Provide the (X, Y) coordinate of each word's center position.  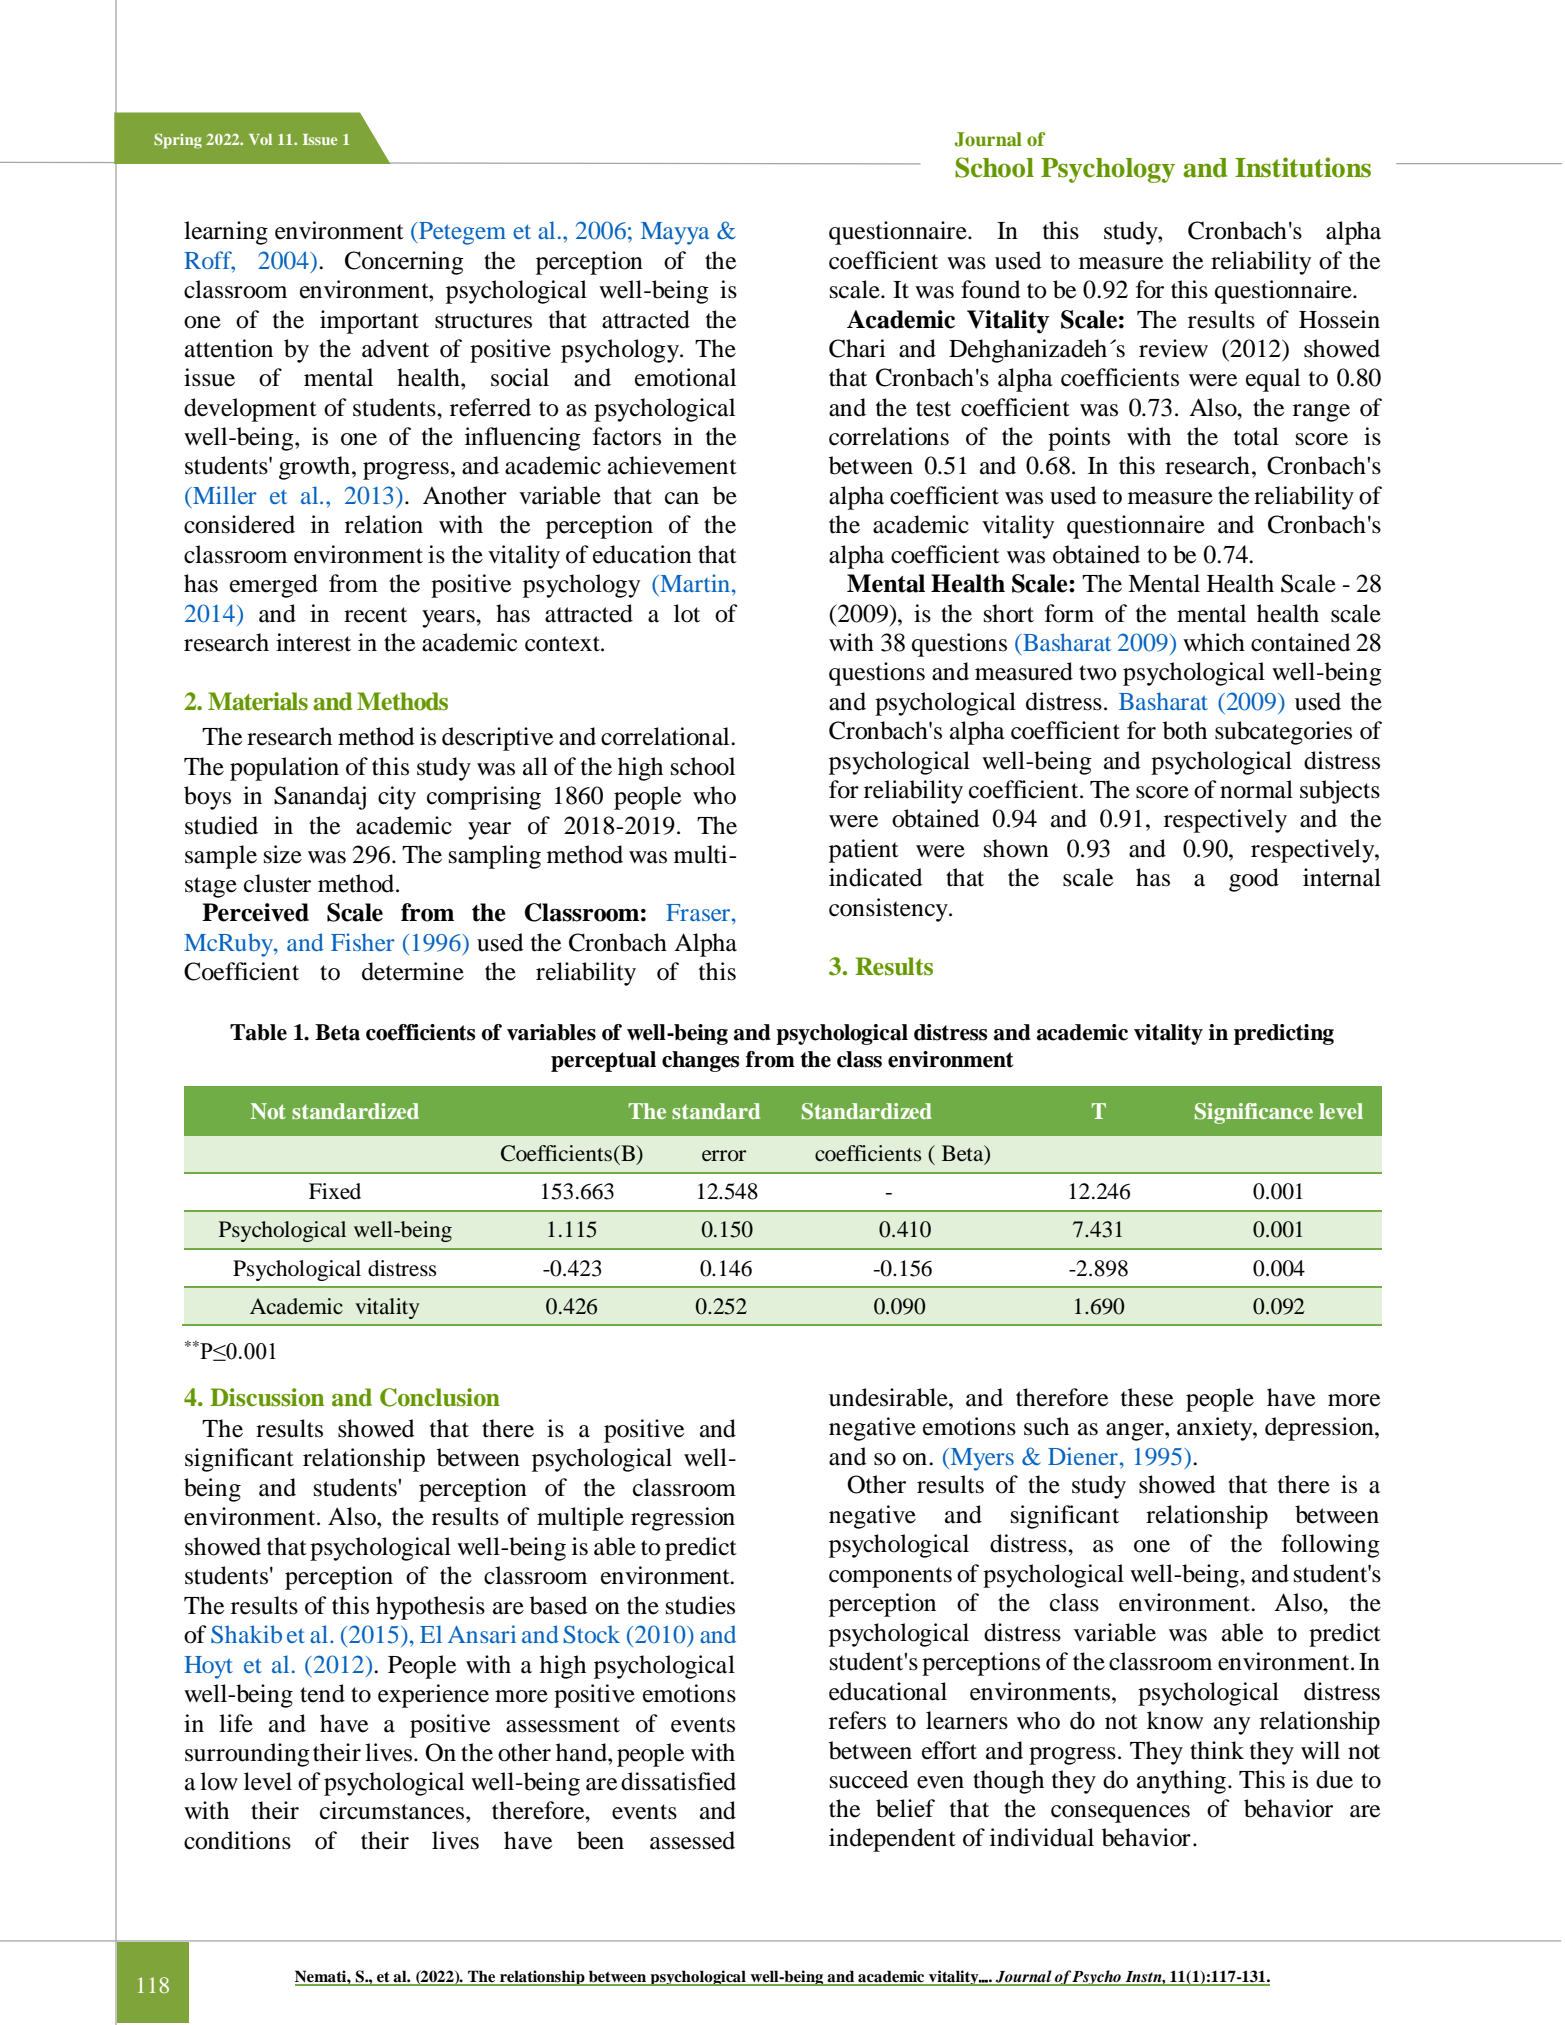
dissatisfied (678, 1781)
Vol (260, 139)
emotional (685, 377)
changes (700, 1061)
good (1254, 880)
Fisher (363, 942)
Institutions (1303, 167)
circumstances (393, 1810)
